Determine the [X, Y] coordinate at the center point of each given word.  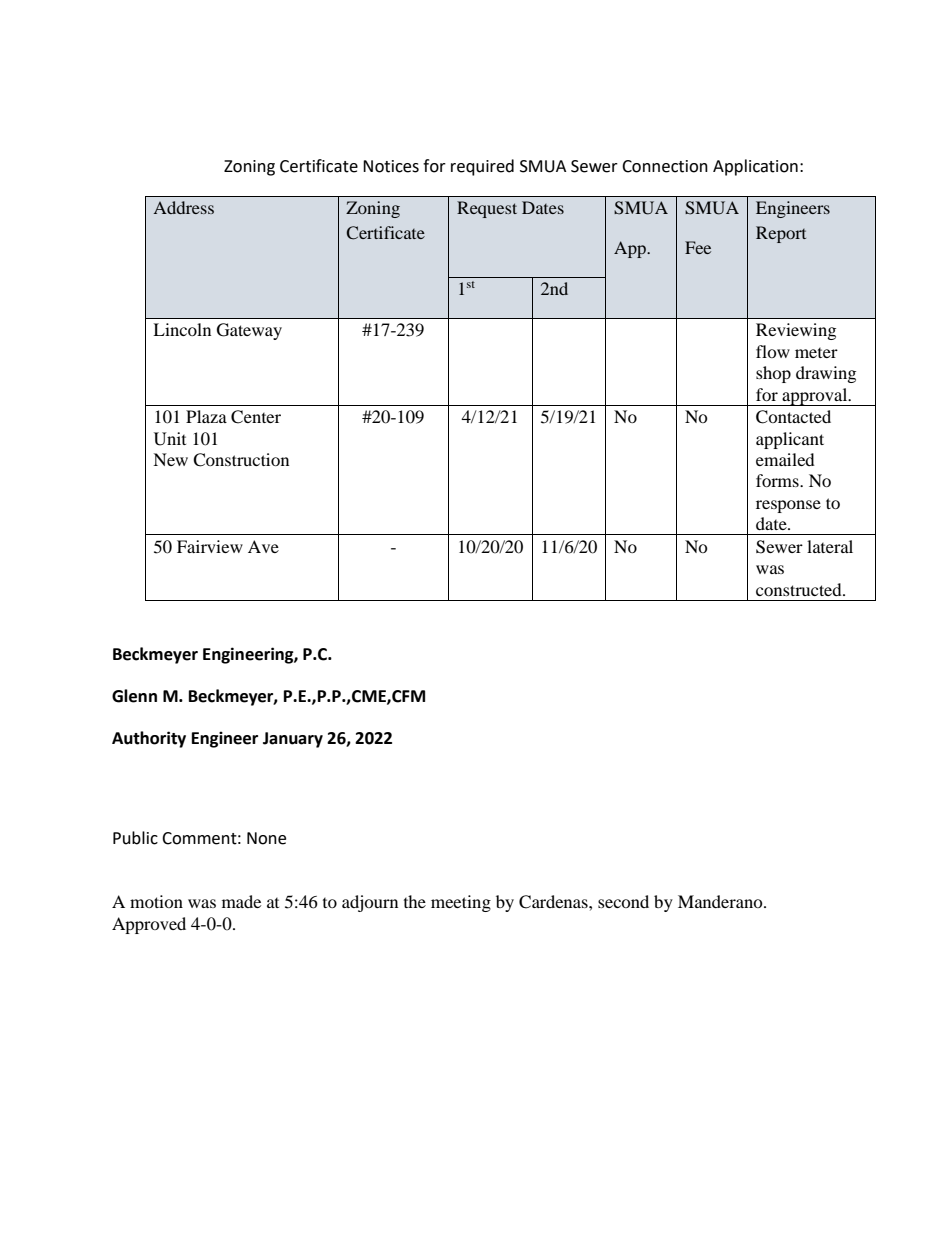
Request [487, 209]
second [623, 901]
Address [183, 207]
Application [755, 167]
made [241, 901]
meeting [461, 903]
